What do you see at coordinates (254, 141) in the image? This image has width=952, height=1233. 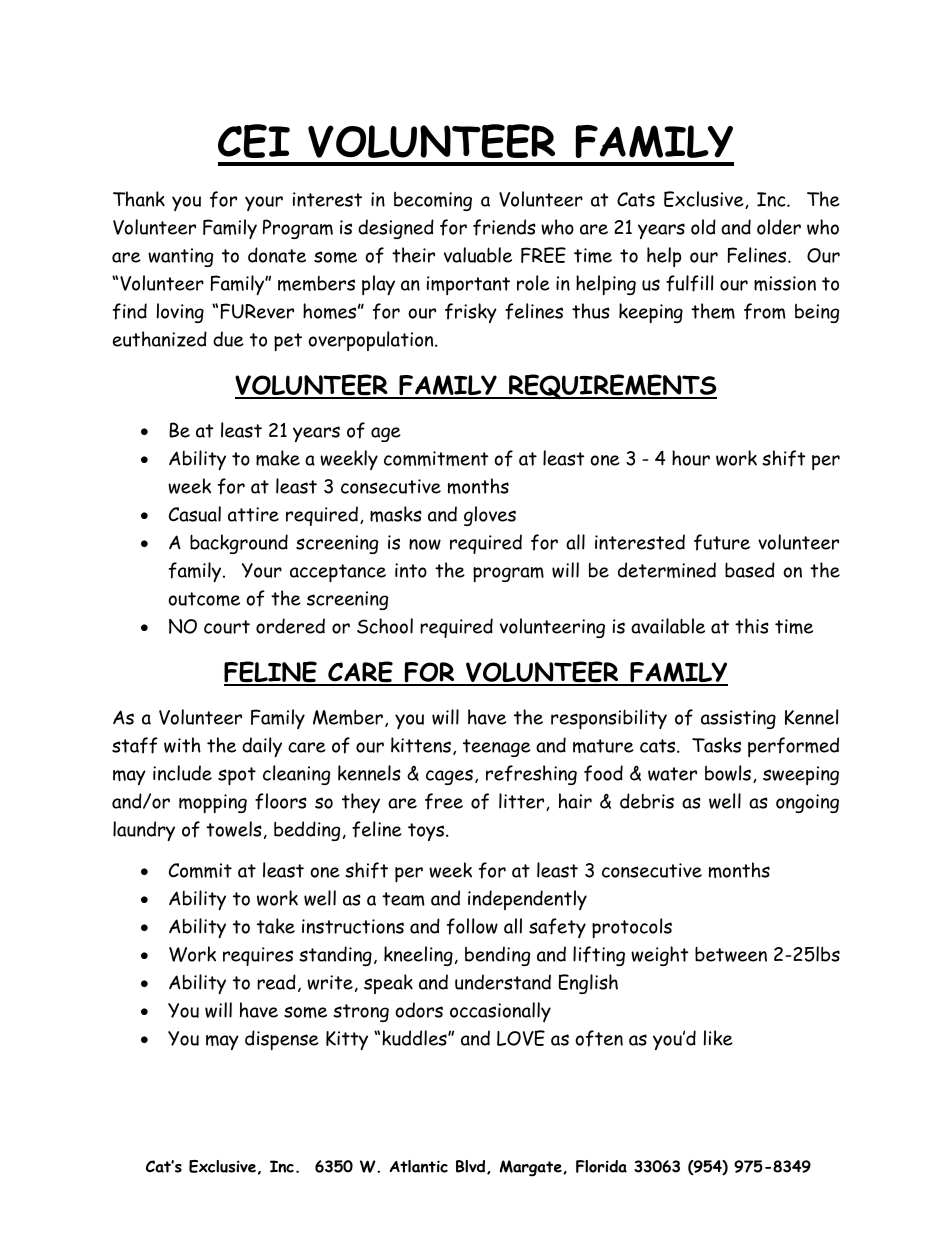 I see `CEI` at bounding box center [254, 141].
